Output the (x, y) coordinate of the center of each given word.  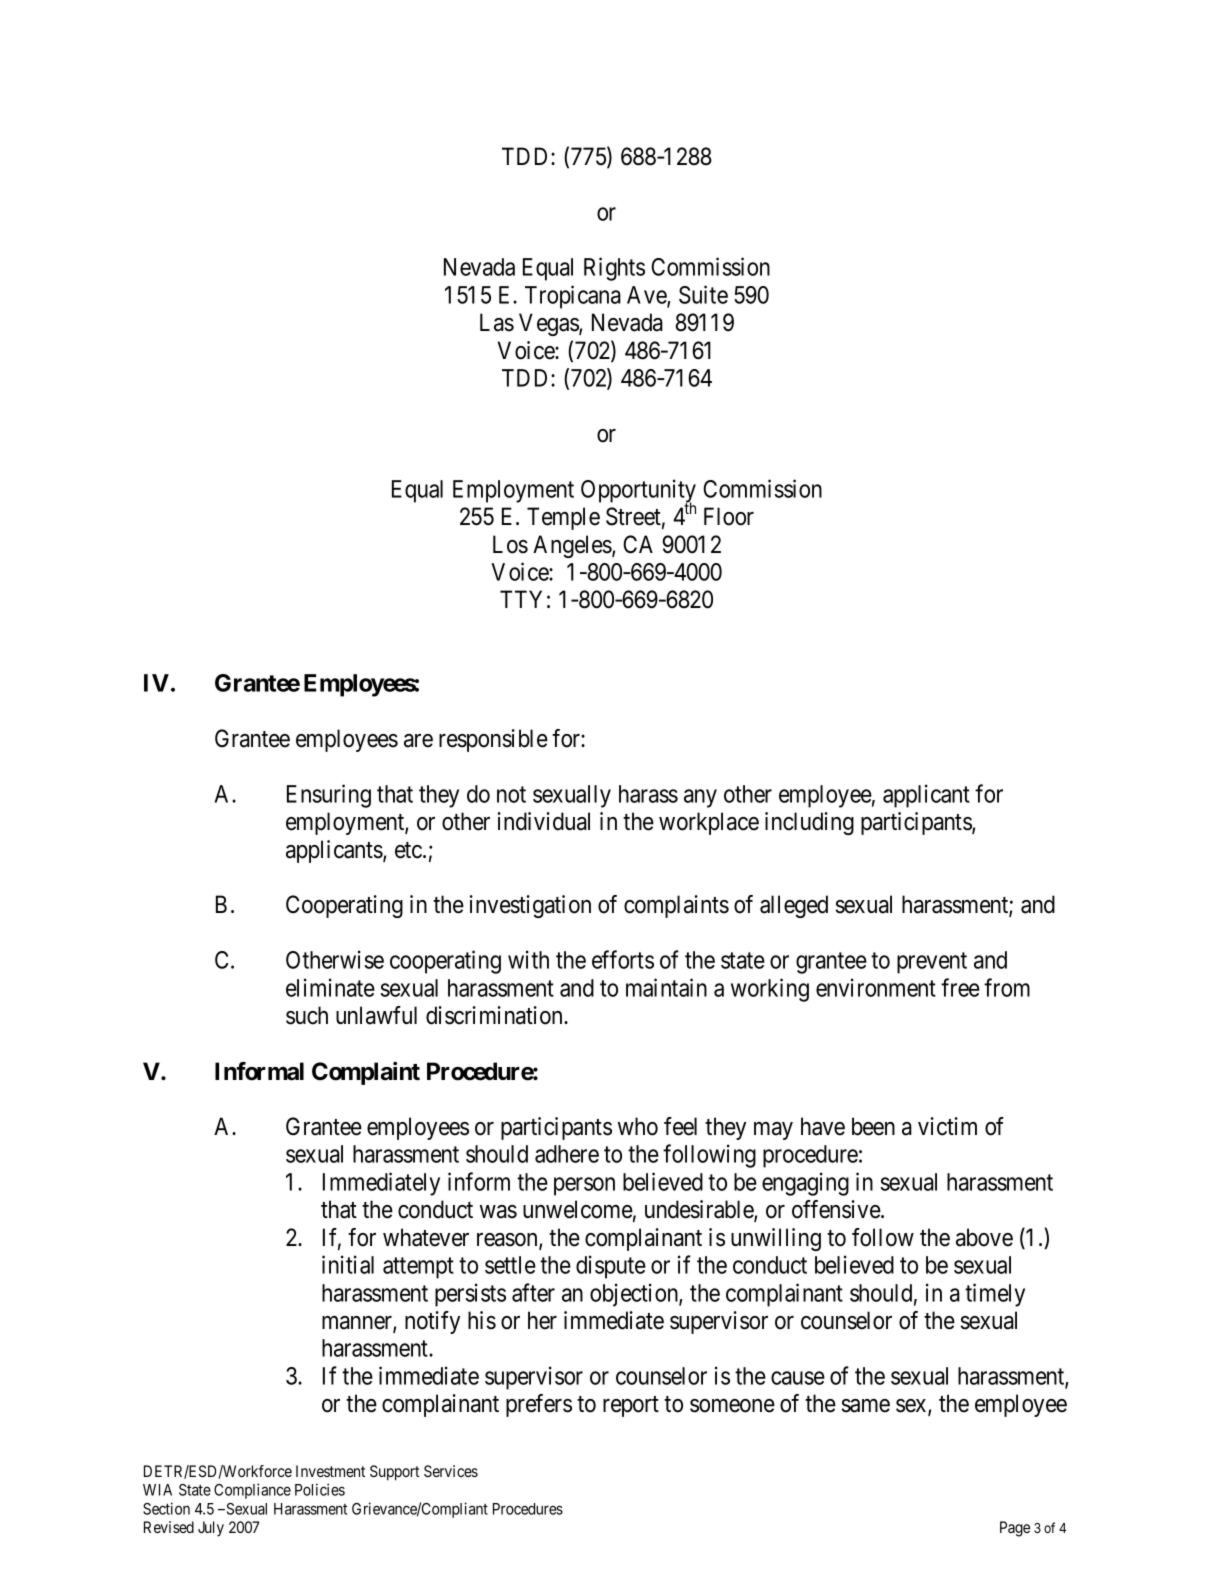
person (584, 1186)
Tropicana (573, 297)
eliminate (330, 987)
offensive (837, 1209)
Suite (703, 294)
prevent (932, 963)
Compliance (252, 1491)
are (418, 741)
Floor (729, 516)
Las (497, 322)
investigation (530, 906)
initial (348, 1264)
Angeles (573, 546)
